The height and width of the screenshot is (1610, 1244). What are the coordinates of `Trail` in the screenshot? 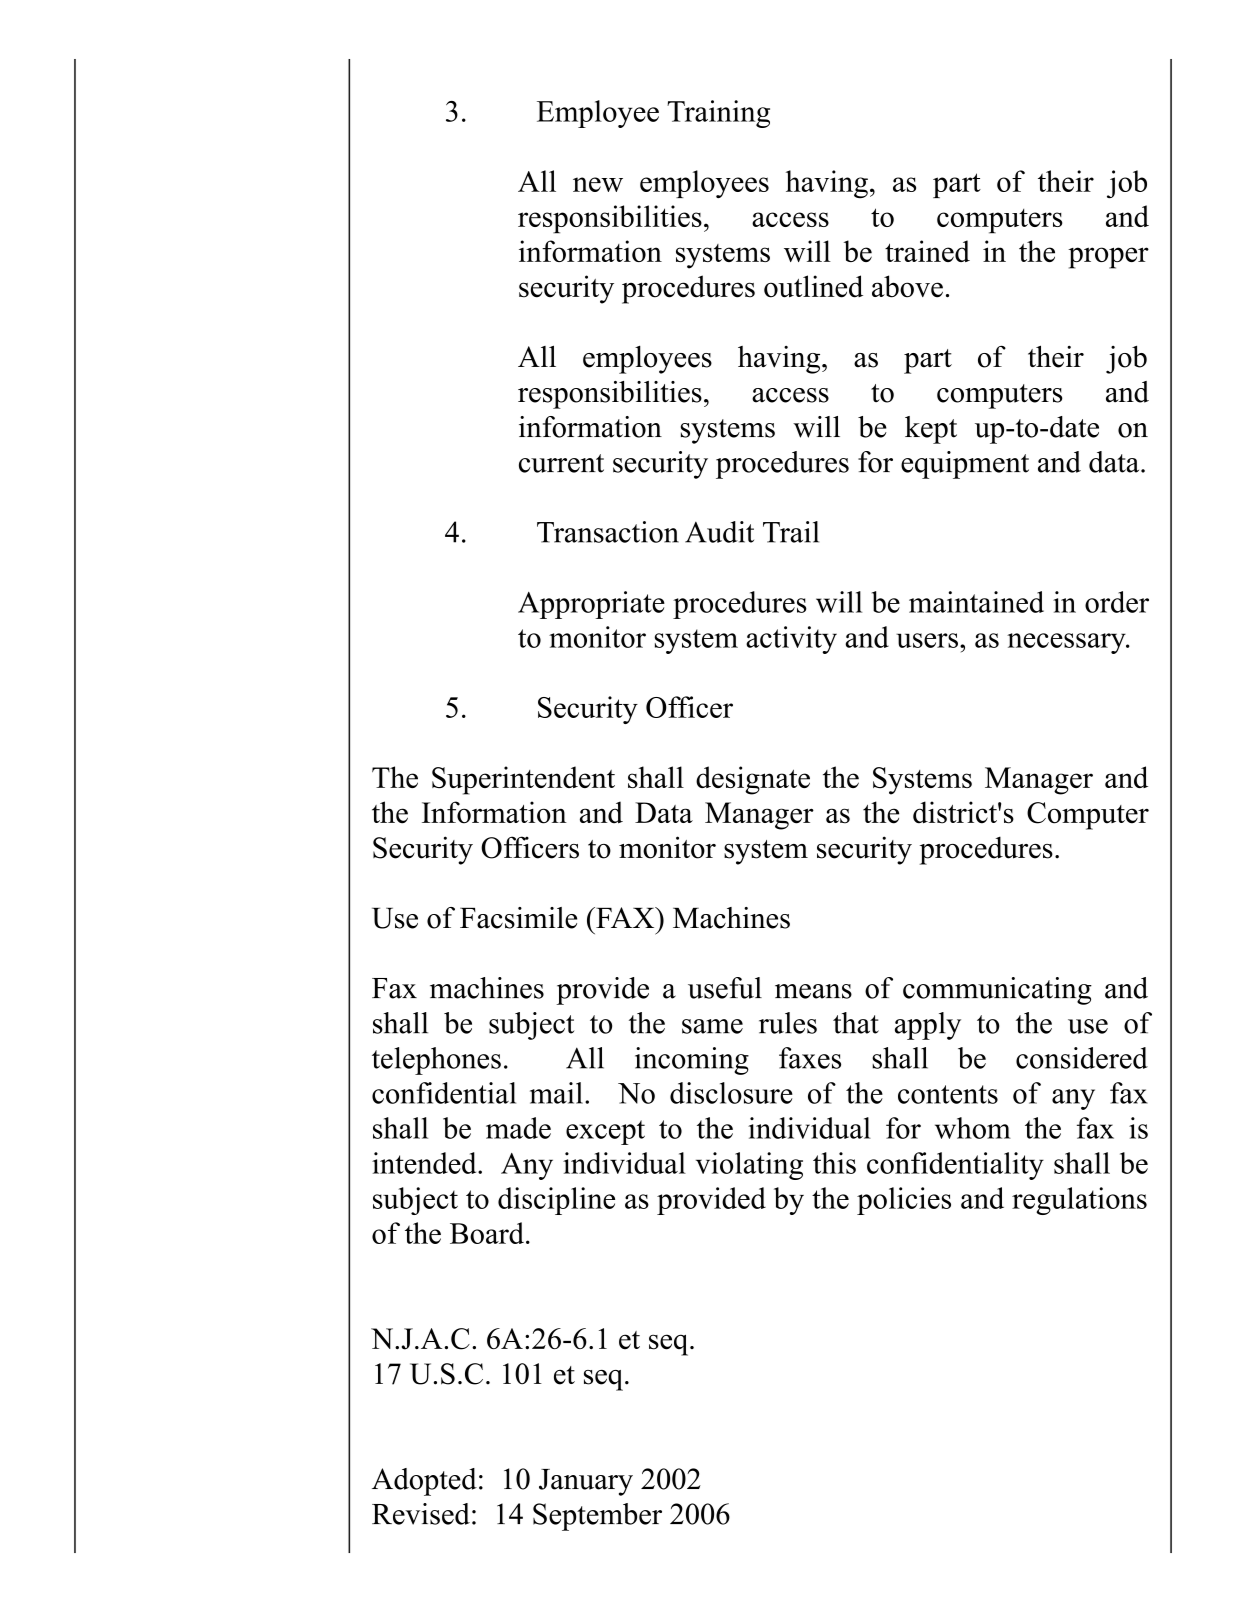 It's located at (791, 532).
